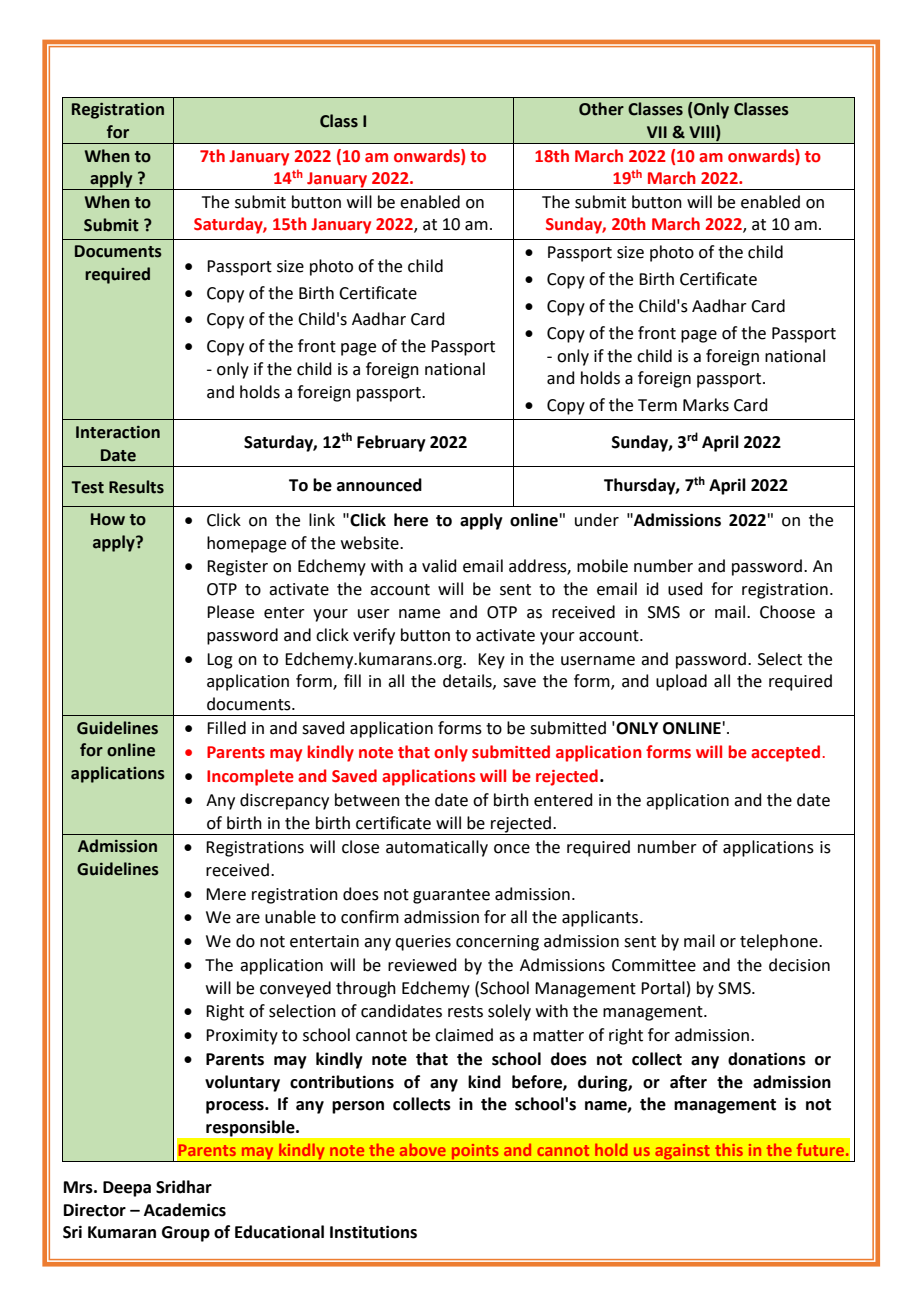 The width and height of the screenshot is (924, 1308). Describe the element at coordinates (185, 1210) in the screenshot. I see `Academics` at that location.
